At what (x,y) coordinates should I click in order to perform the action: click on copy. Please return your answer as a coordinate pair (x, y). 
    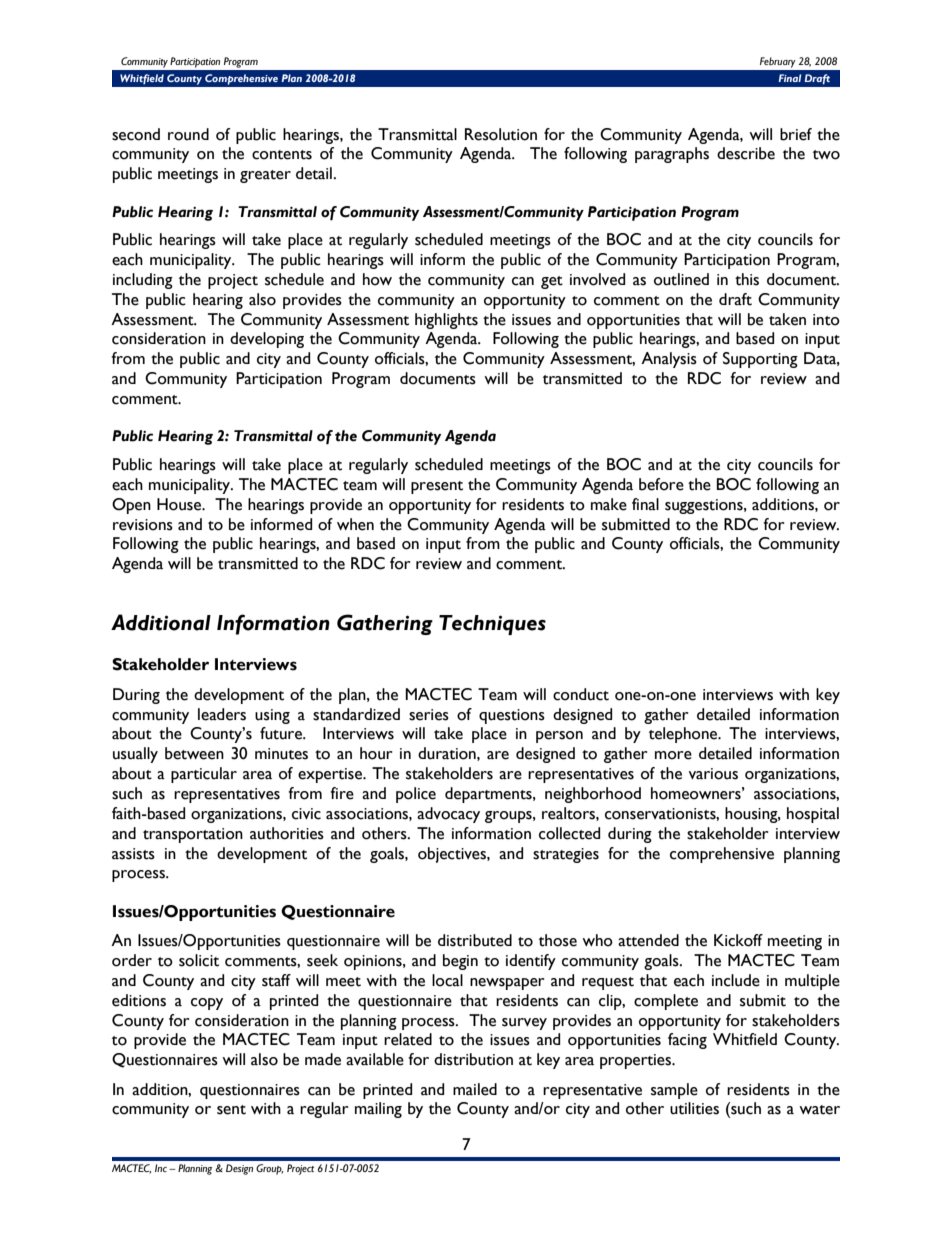
    Looking at the image, I should click on (207, 1004).
